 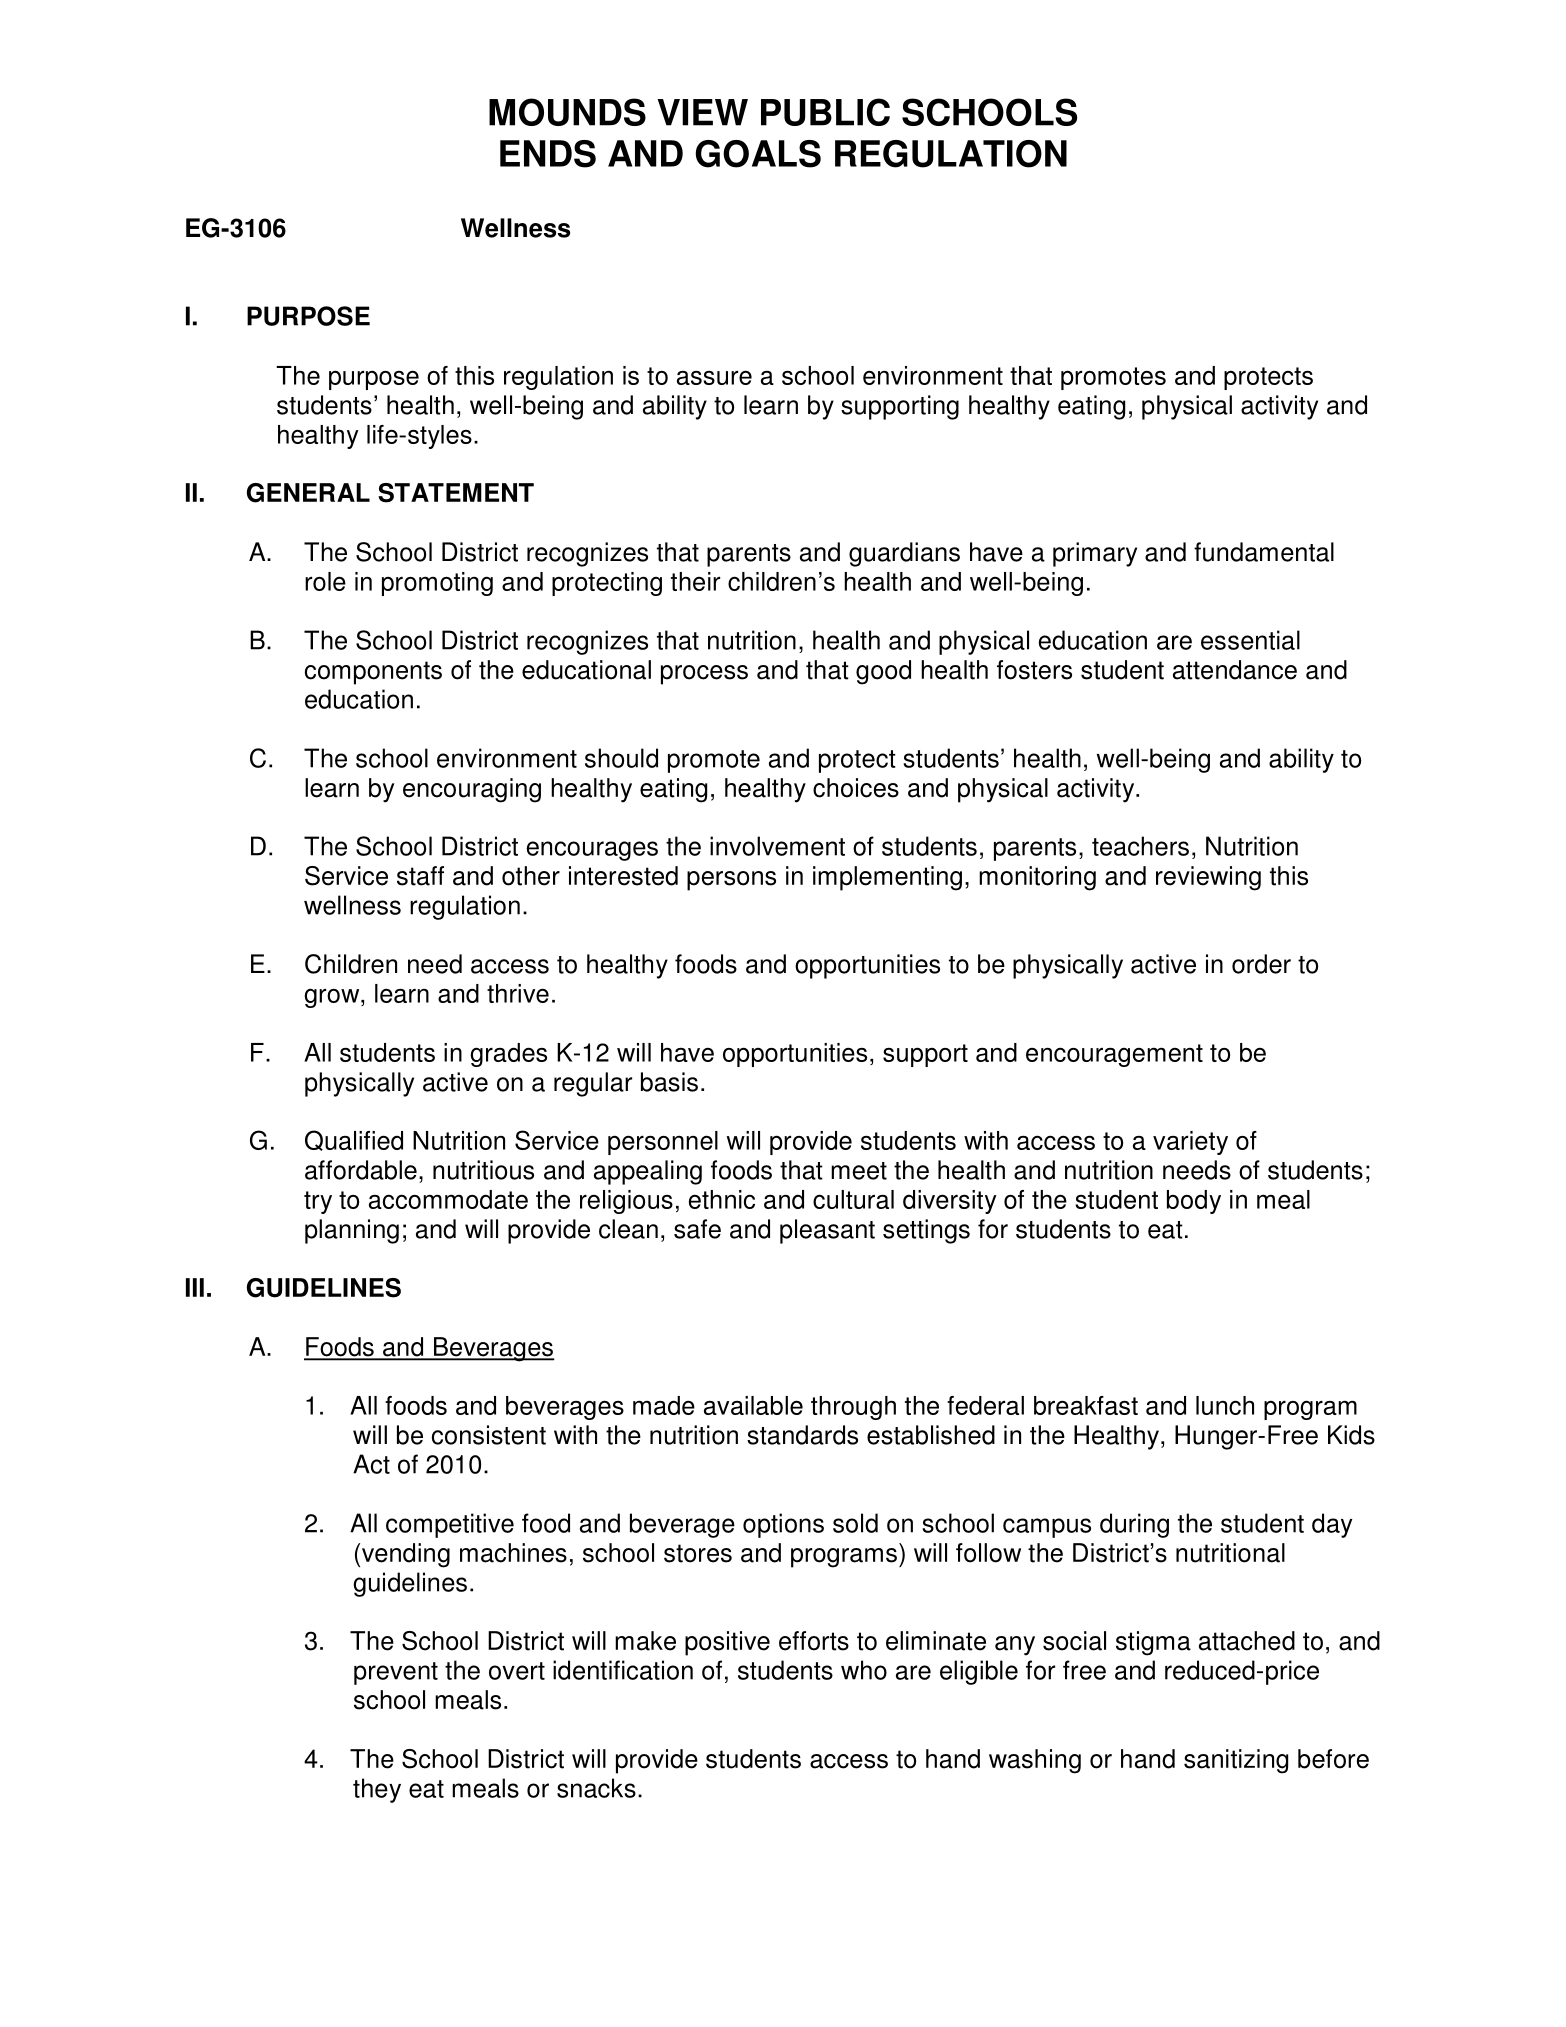 I want to click on who, so click(x=864, y=1670).
